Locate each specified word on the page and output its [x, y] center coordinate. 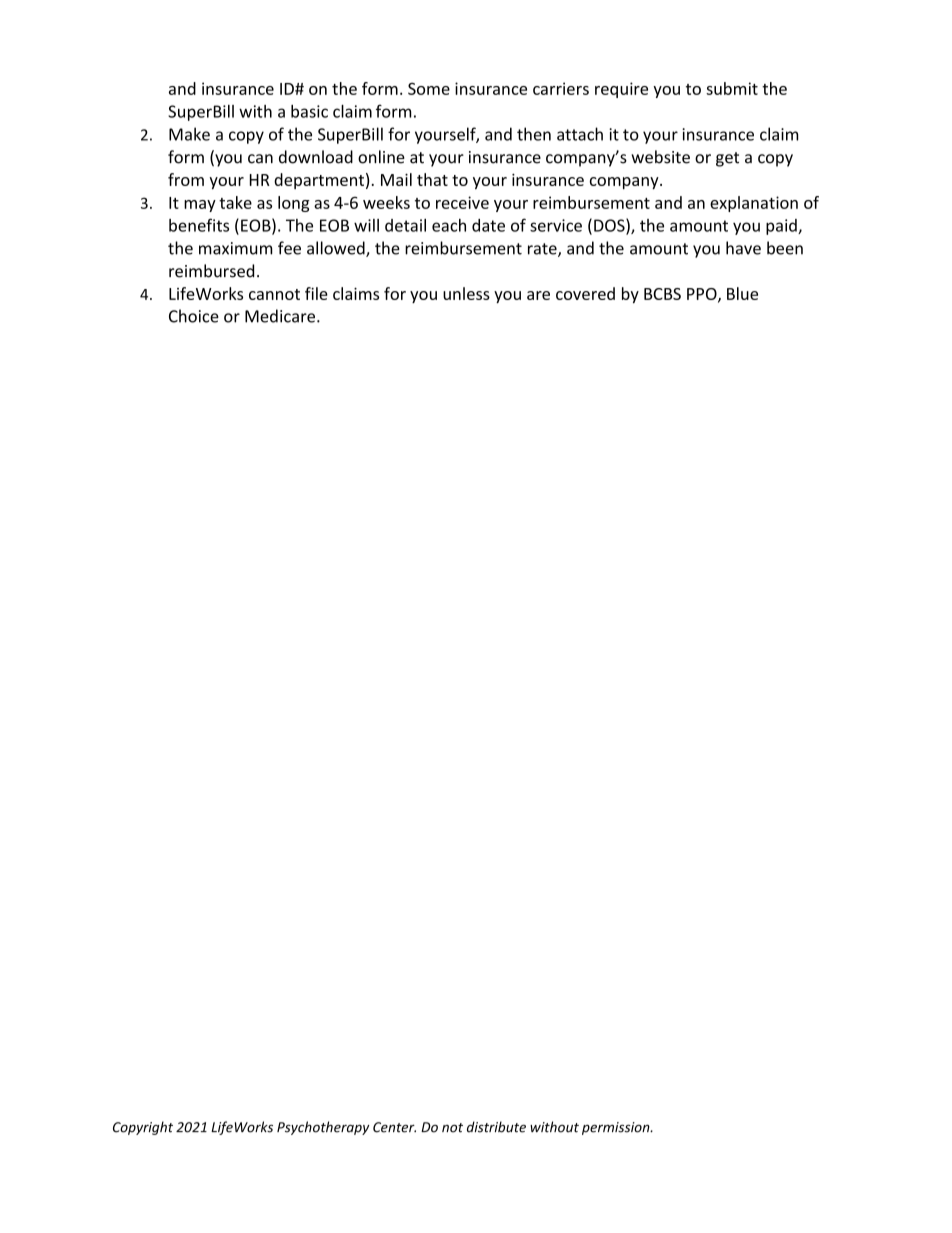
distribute [496, 1127]
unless [466, 293]
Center [394, 1127]
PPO [703, 295]
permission [617, 1128]
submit [732, 88]
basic [309, 111]
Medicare [281, 316]
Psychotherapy [323, 1128]
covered [585, 293]
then [534, 134]
